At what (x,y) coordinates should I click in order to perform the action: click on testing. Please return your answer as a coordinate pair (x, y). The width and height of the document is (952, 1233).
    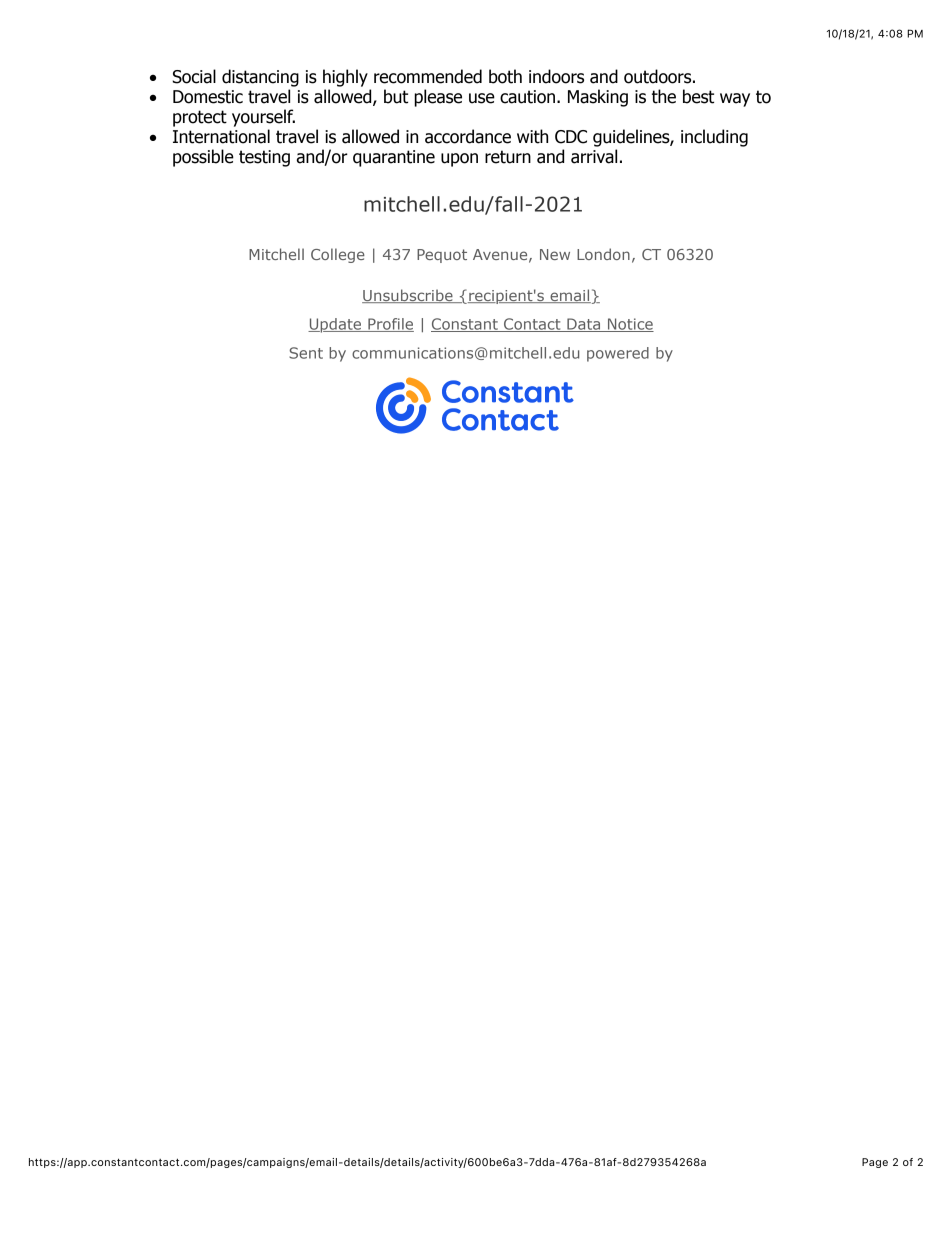
    Looking at the image, I should click on (264, 158).
